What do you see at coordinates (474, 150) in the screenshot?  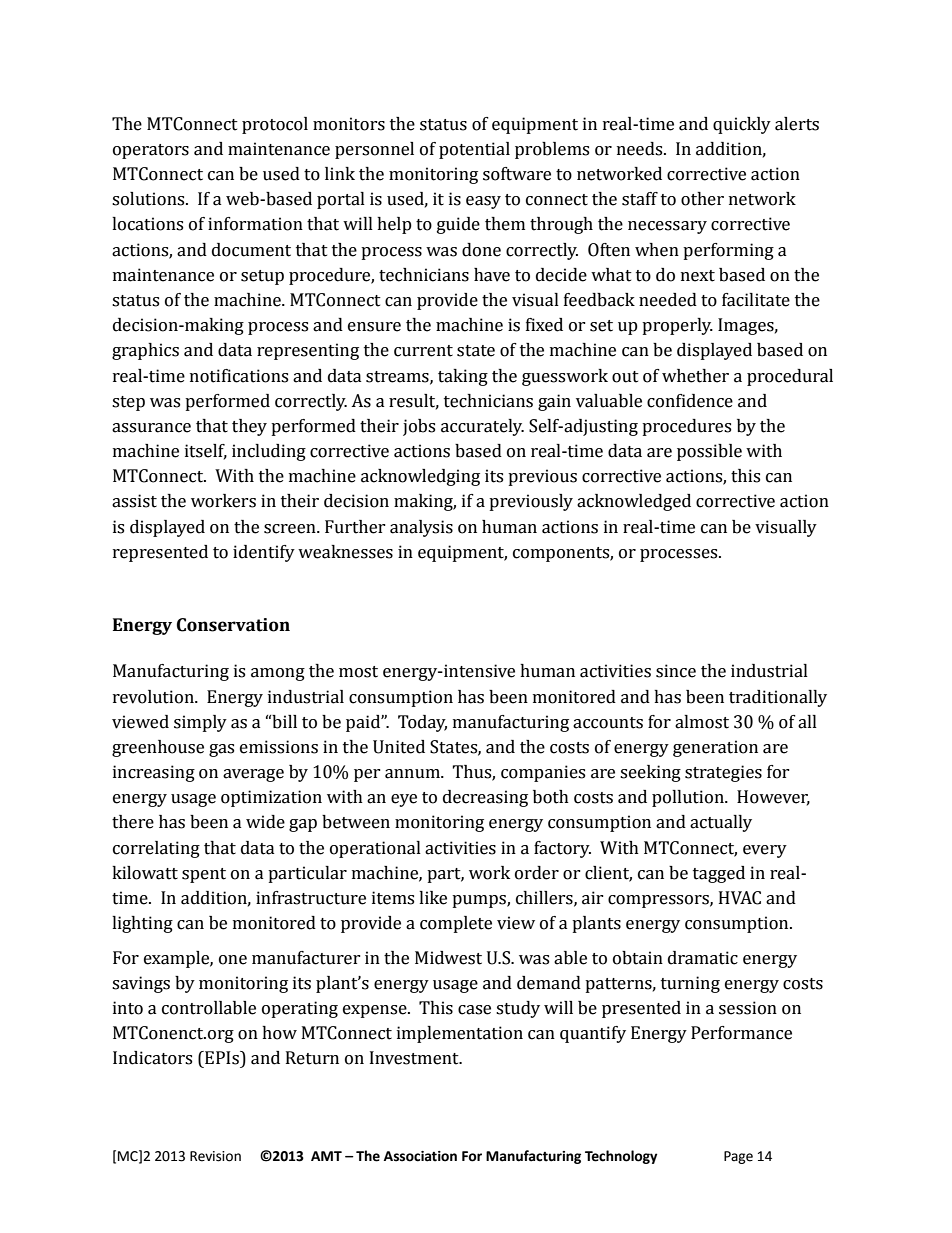 I see `potential` at bounding box center [474, 150].
